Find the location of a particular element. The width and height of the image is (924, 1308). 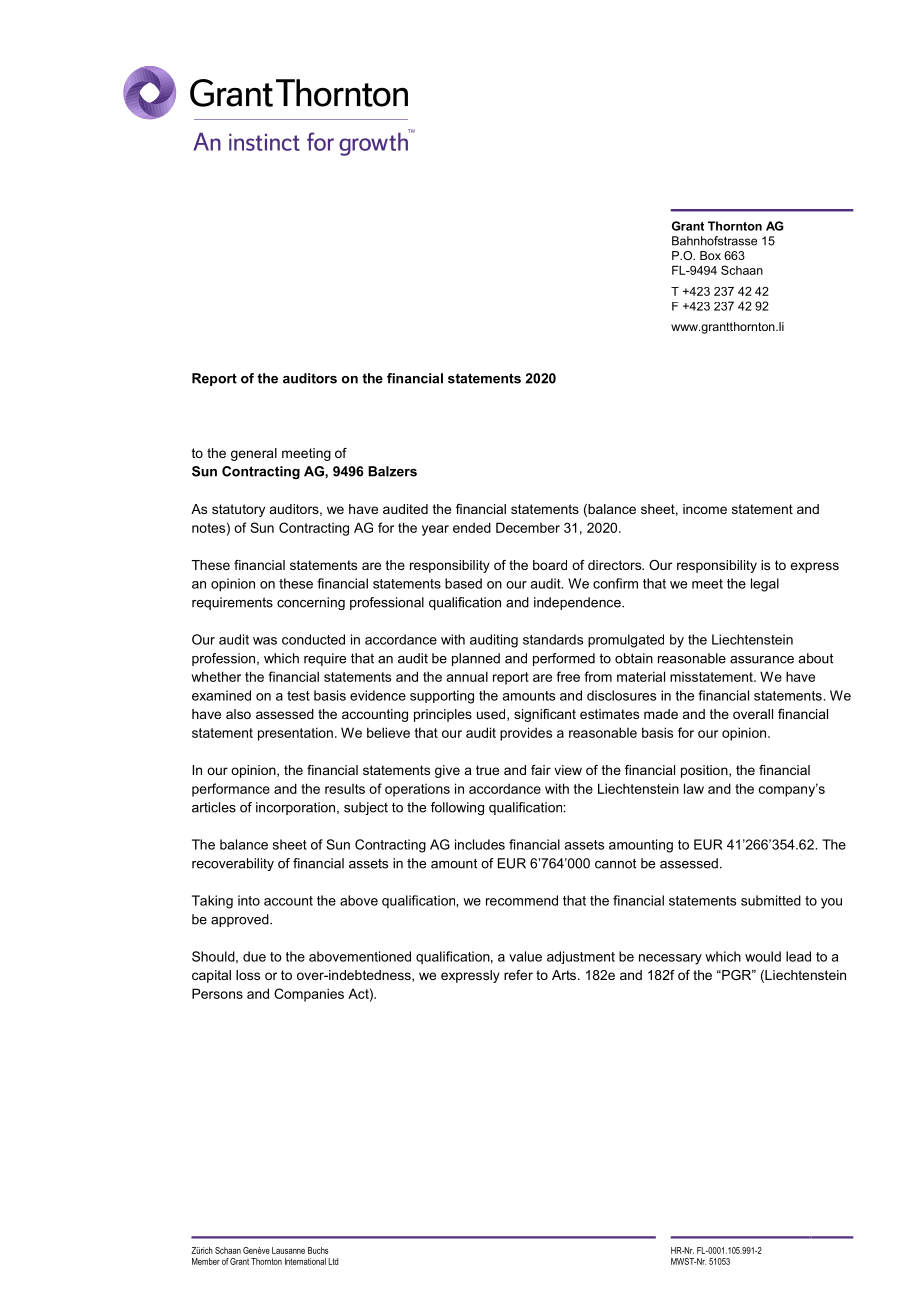

Box is located at coordinates (710, 255).
